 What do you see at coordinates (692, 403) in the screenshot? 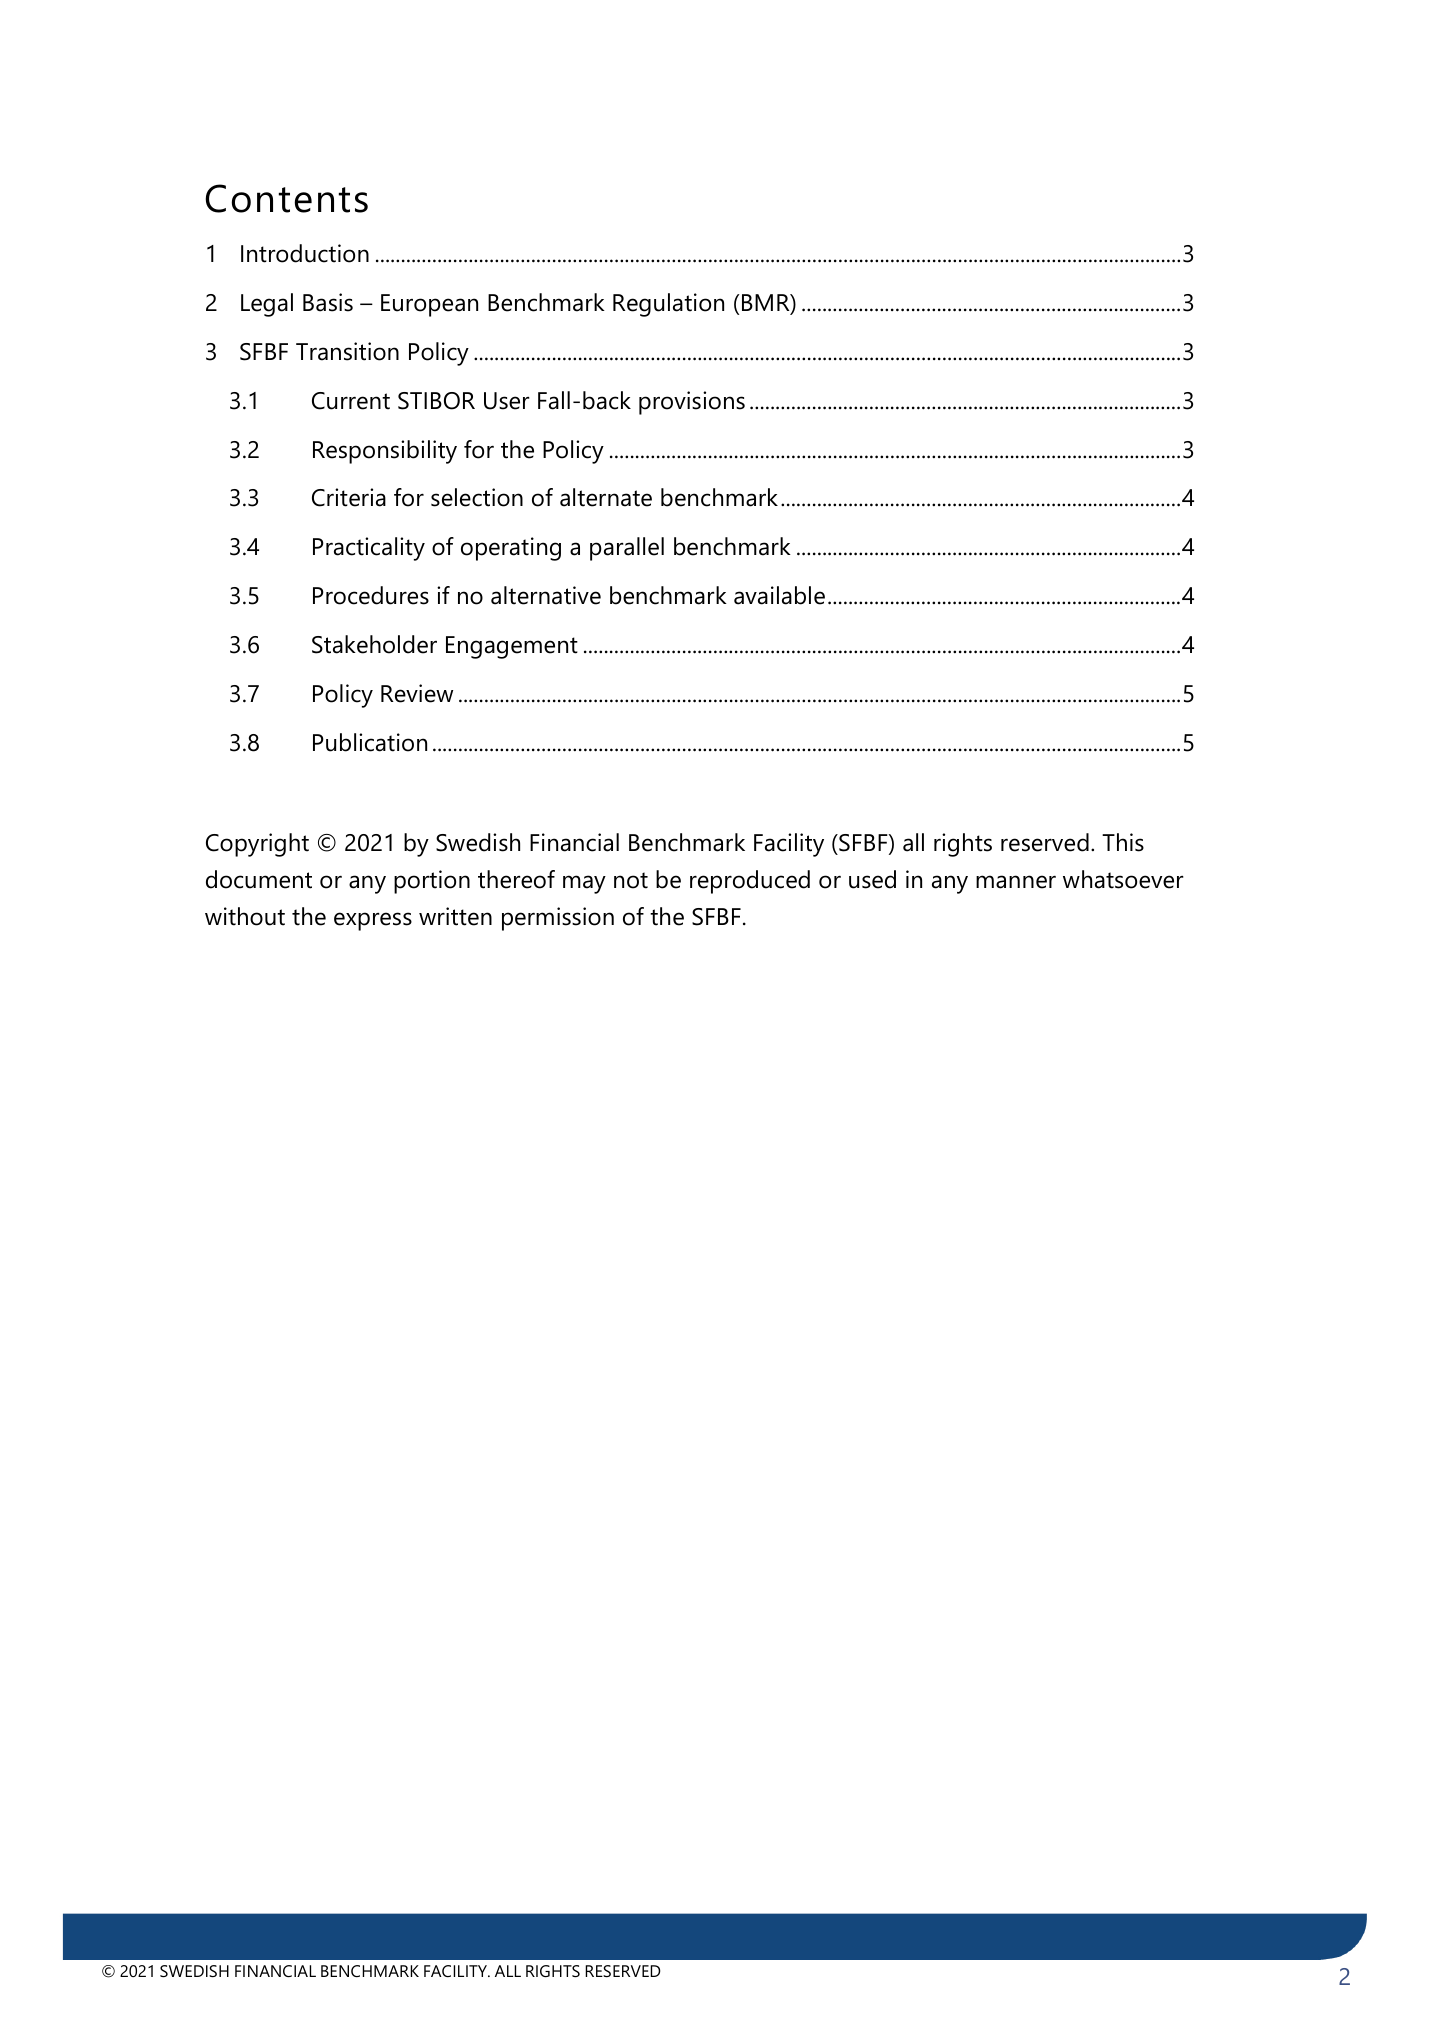
I see `provisions` at bounding box center [692, 403].
